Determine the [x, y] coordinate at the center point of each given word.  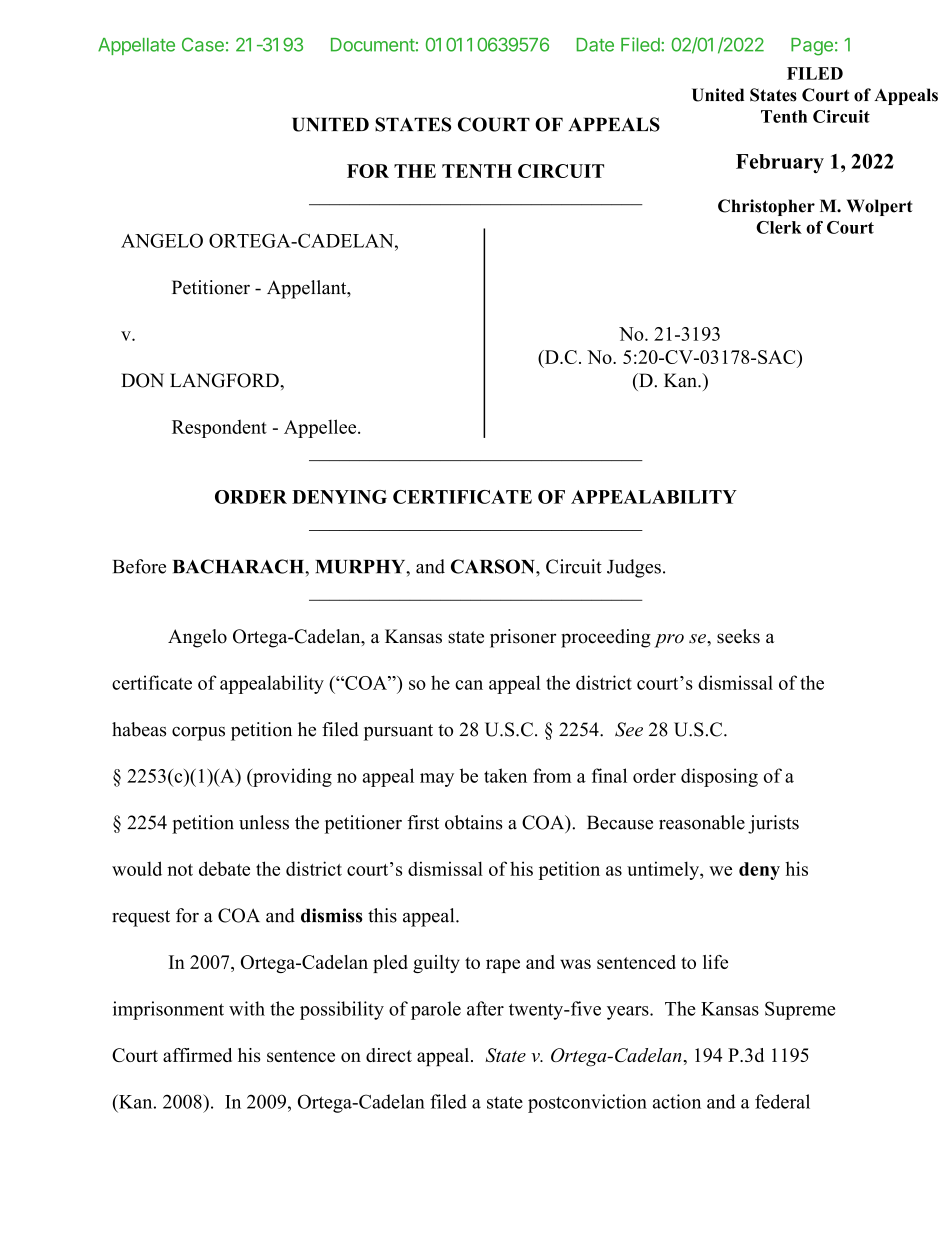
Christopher [766, 207]
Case [203, 44]
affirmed [197, 1055]
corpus [198, 733]
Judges [634, 568]
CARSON [494, 566]
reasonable [702, 822]
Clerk [779, 227]
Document [373, 45]
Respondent [219, 428]
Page [812, 47]
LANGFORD [225, 380]
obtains [474, 822]
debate [224, 868]
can [469, 685]
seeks [738, 636]
